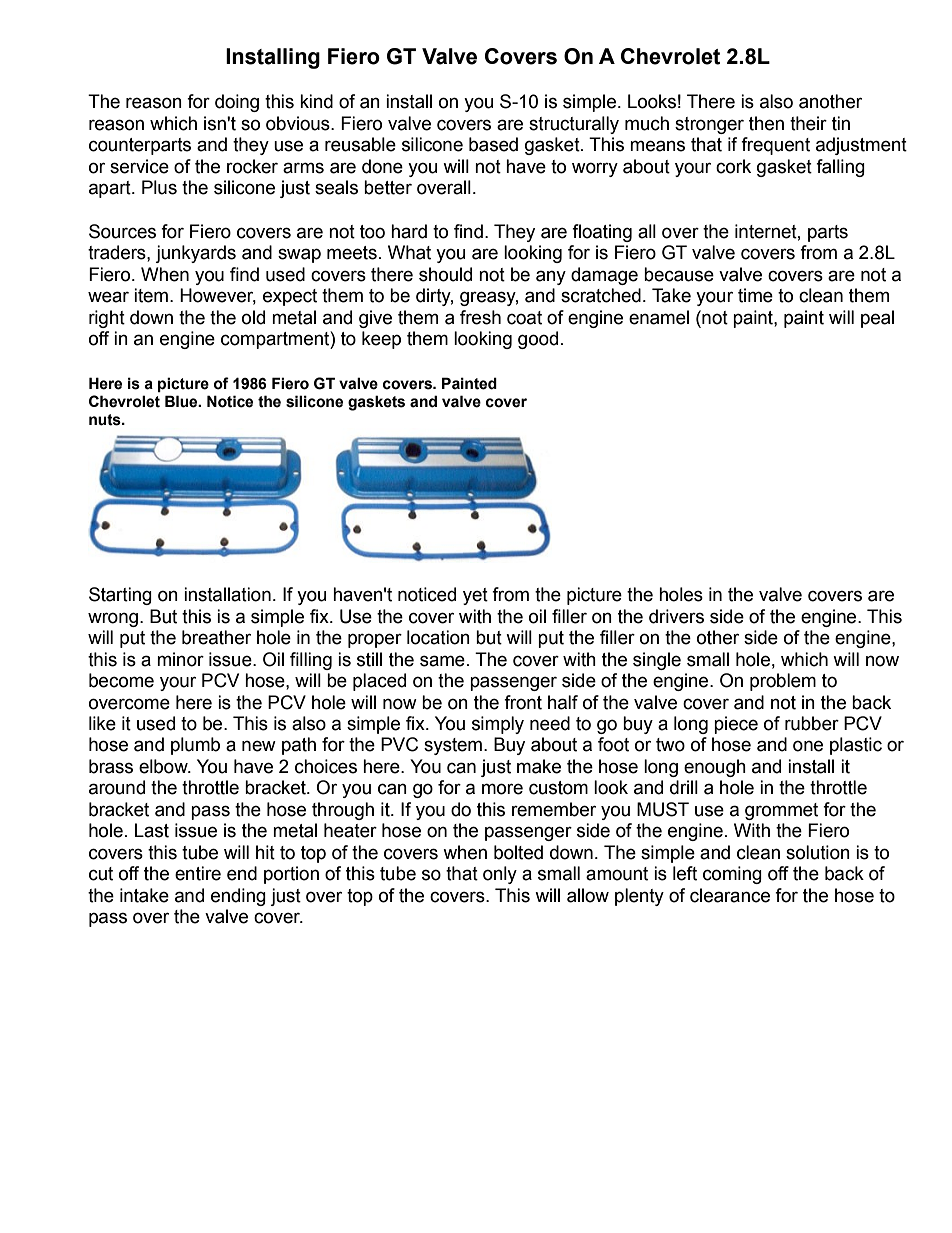  I want to click on drivers, so click(676, 616).
